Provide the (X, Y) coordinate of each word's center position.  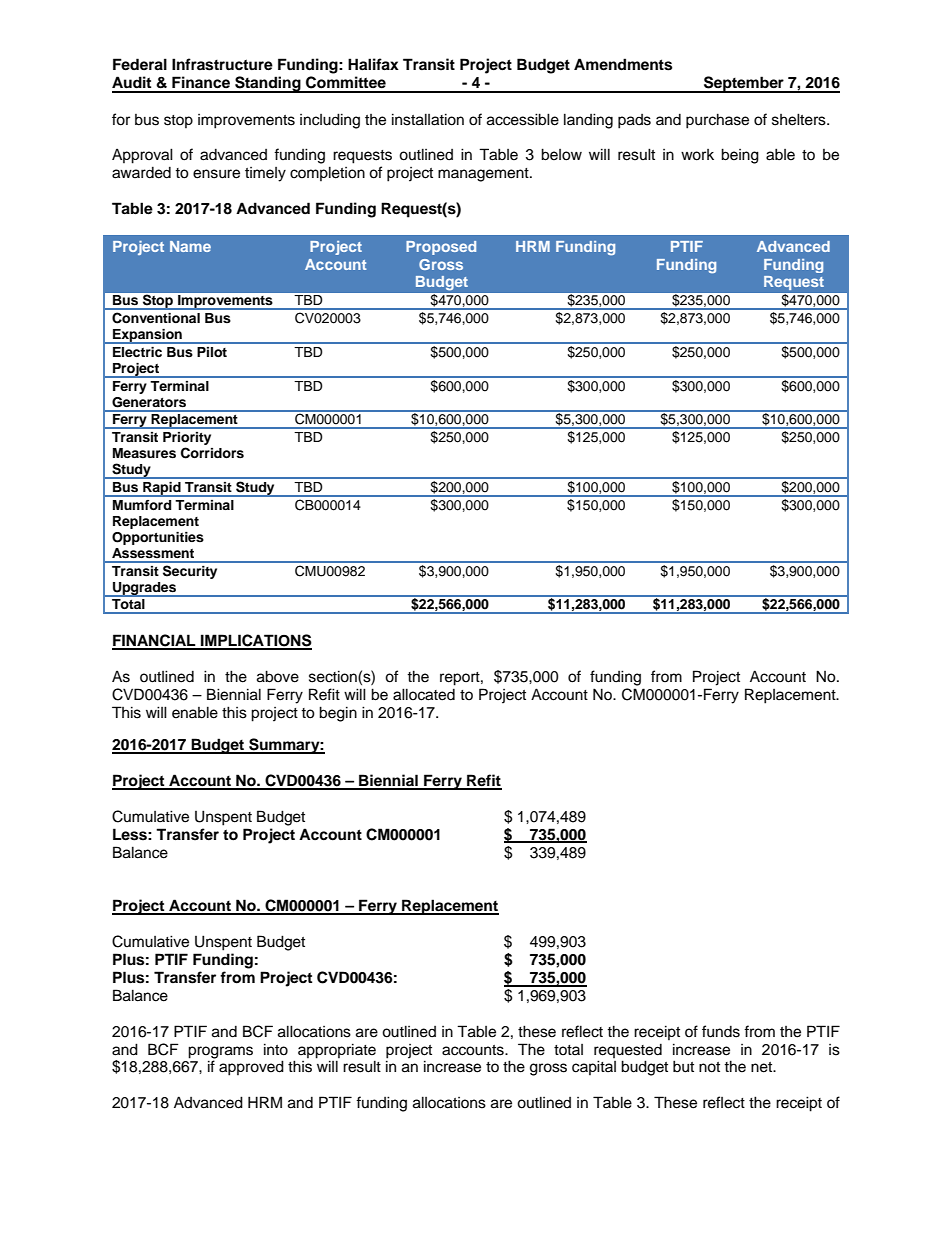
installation (428, 119)
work (697, 155)
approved (251, 1068)
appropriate (337, 1051)
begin (338, 714)
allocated (424, 694)
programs (220, 1052)
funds (721, 1031)
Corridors (212, 453)
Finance (201, 82)
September (744, 84)
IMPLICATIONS (255, 641)
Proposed (441, 248)
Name (190, 246)
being (740, 156)
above (278, 676)
